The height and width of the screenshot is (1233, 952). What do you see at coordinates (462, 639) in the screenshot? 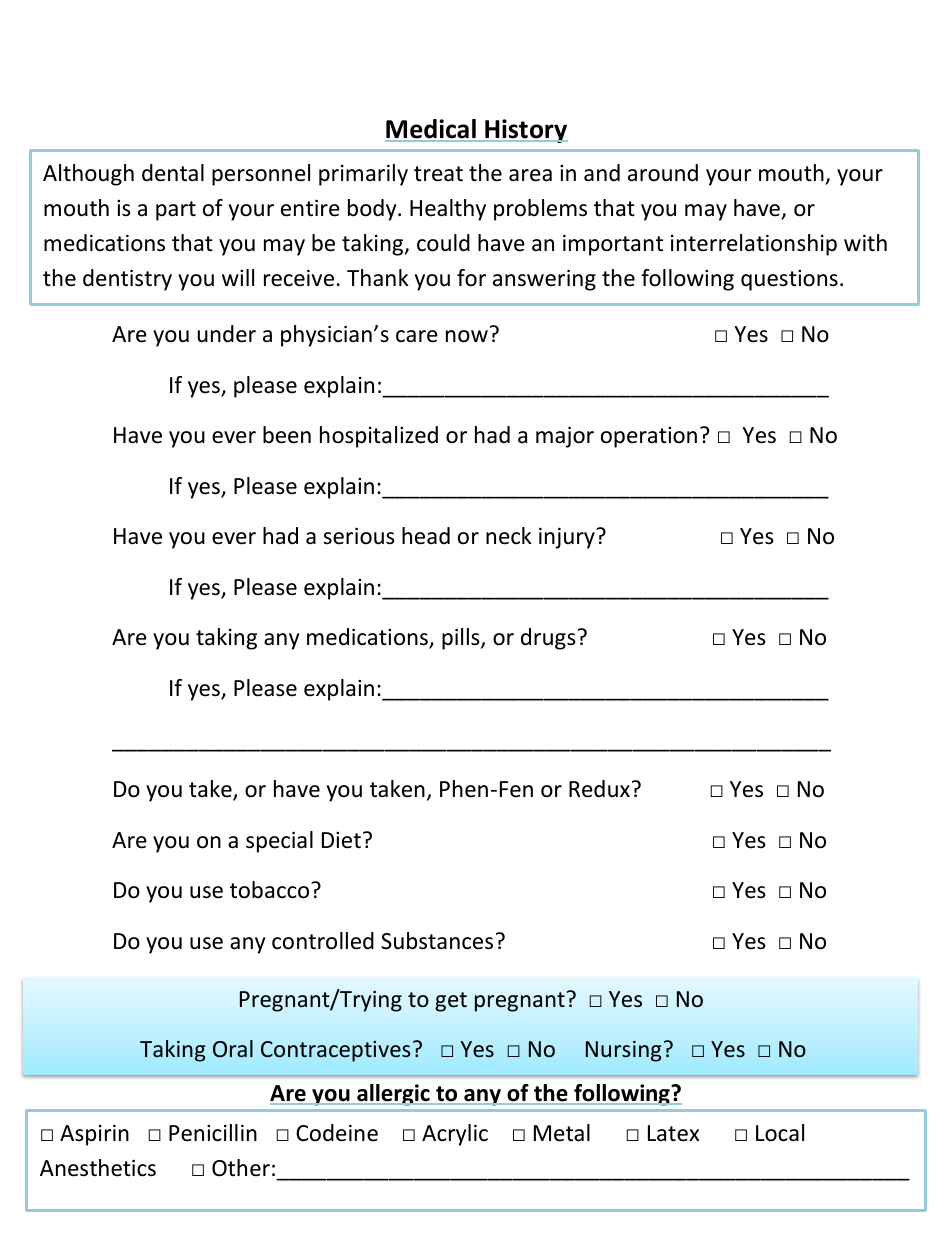
I see `pills` at bounding box center [462, 639].
